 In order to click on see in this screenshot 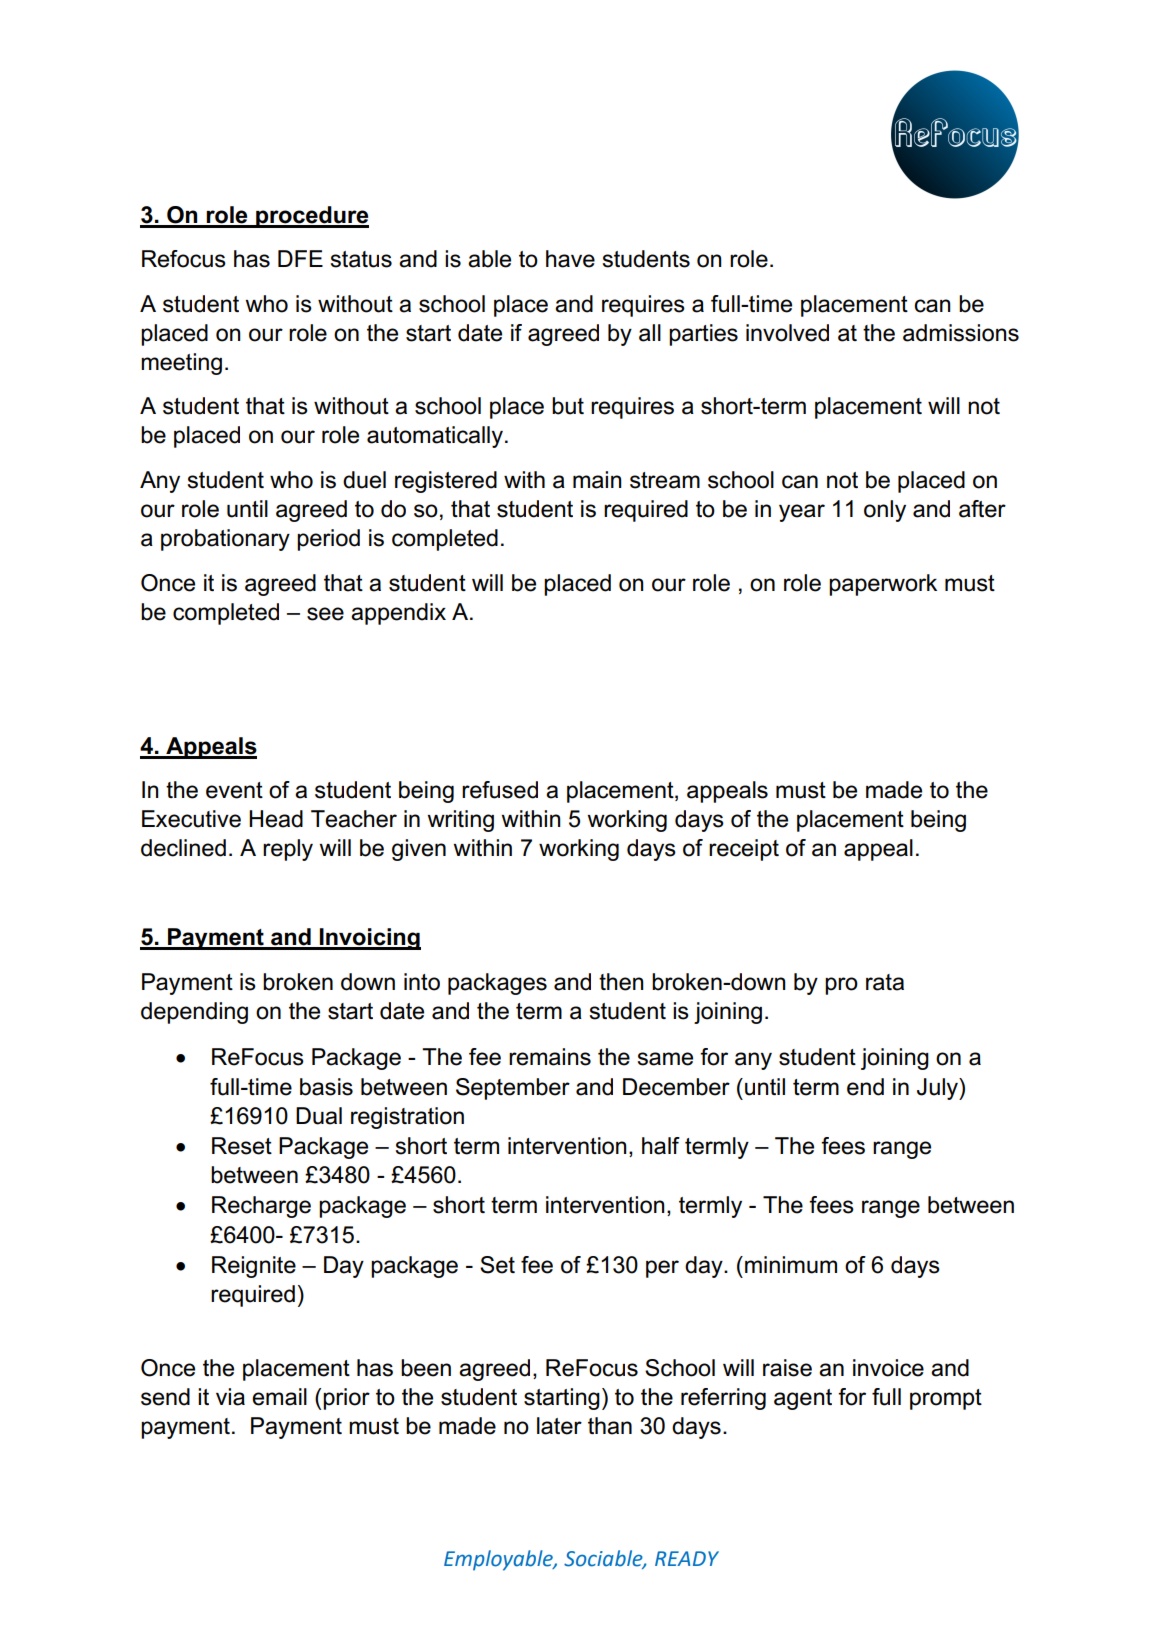, I will do `click(325, 614)`.
